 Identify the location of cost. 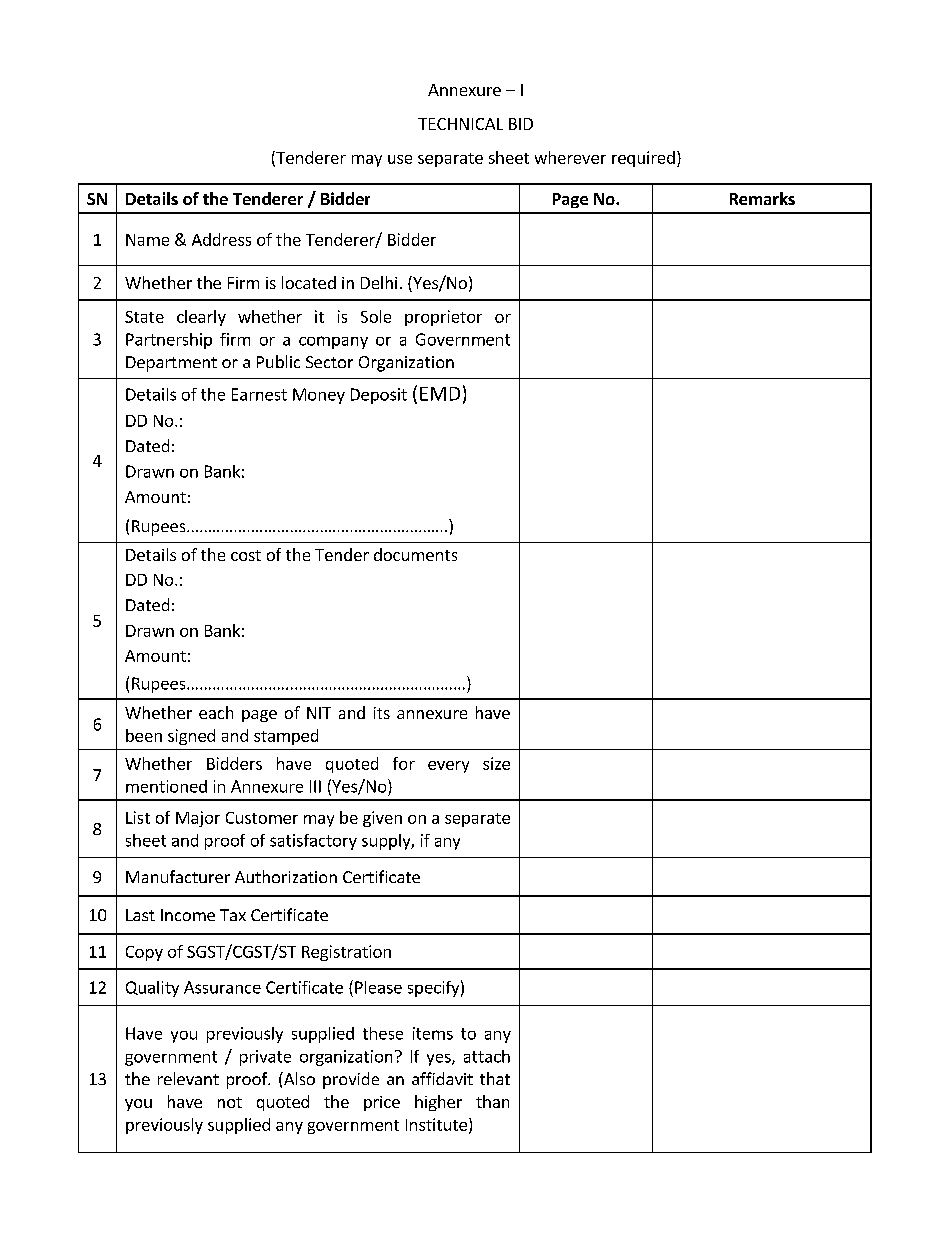
(246, 555).
